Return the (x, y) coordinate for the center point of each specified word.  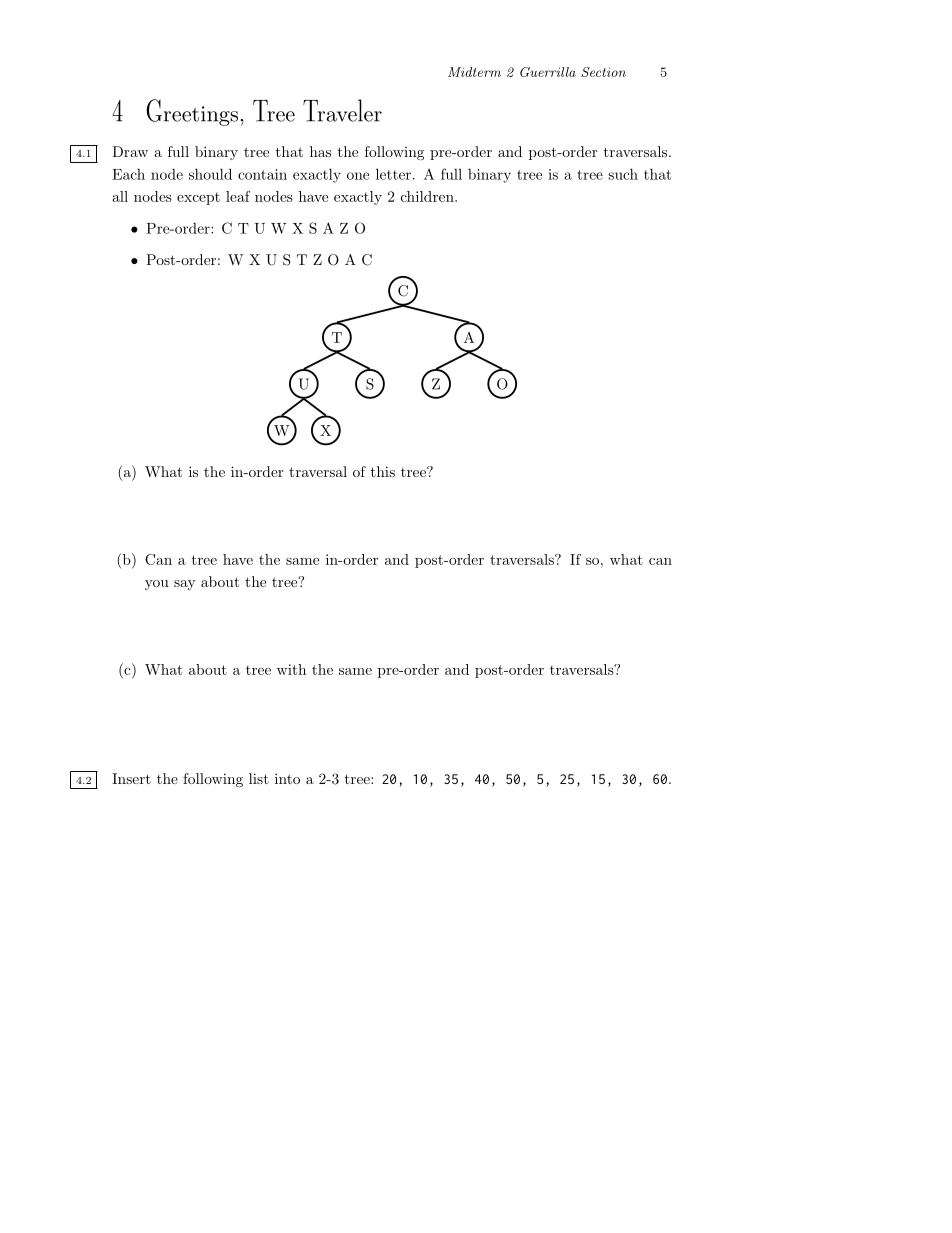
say (185, 585)
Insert (131, 778)
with (291, 669)
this (383, 471)
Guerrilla (548, 72)
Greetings (192, 112)
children (428, 196)
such (623, 174)
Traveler (342, 110)
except (198, 198)
